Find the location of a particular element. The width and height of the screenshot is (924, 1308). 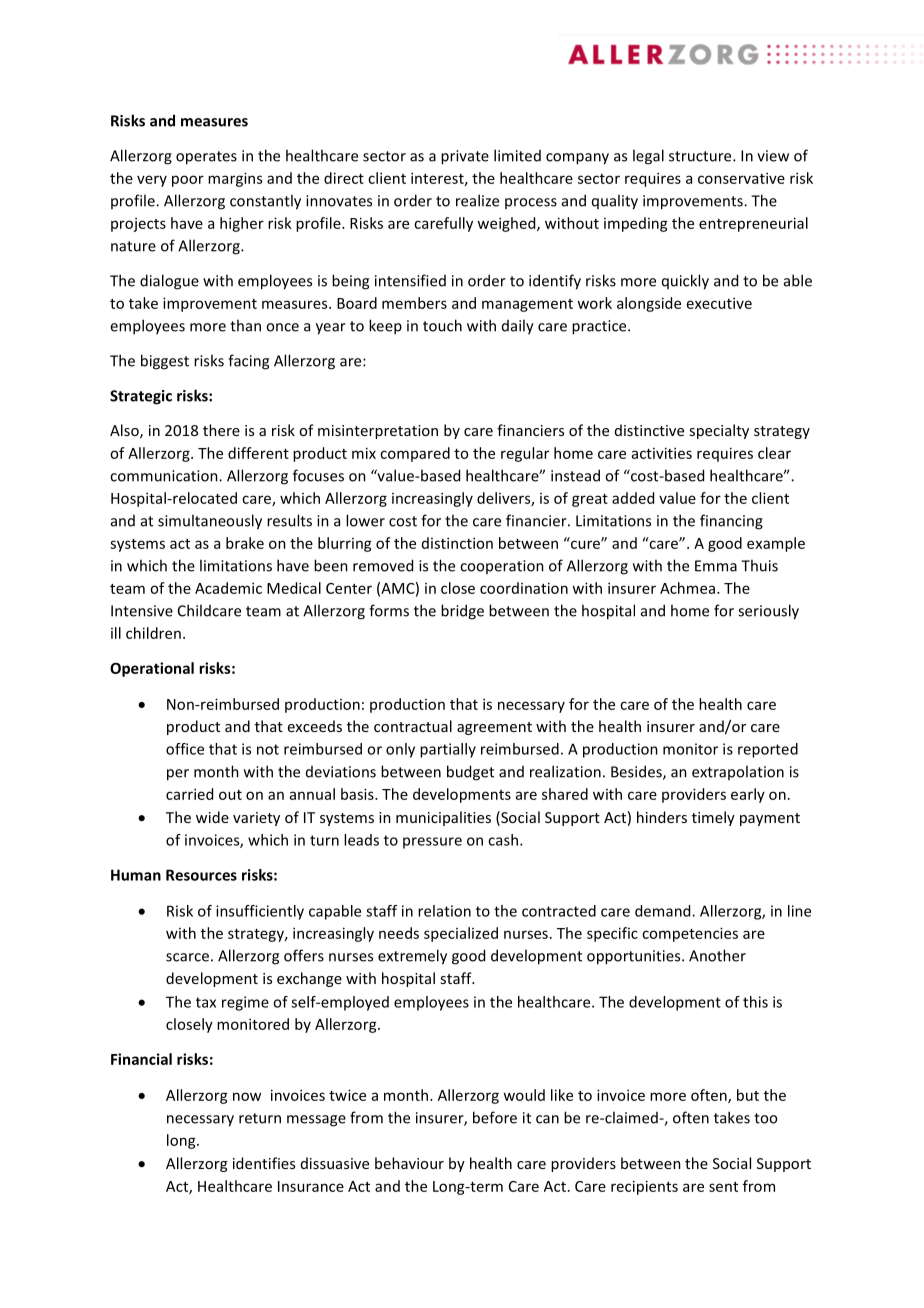

Operational is located at coordinates (152, 669).
